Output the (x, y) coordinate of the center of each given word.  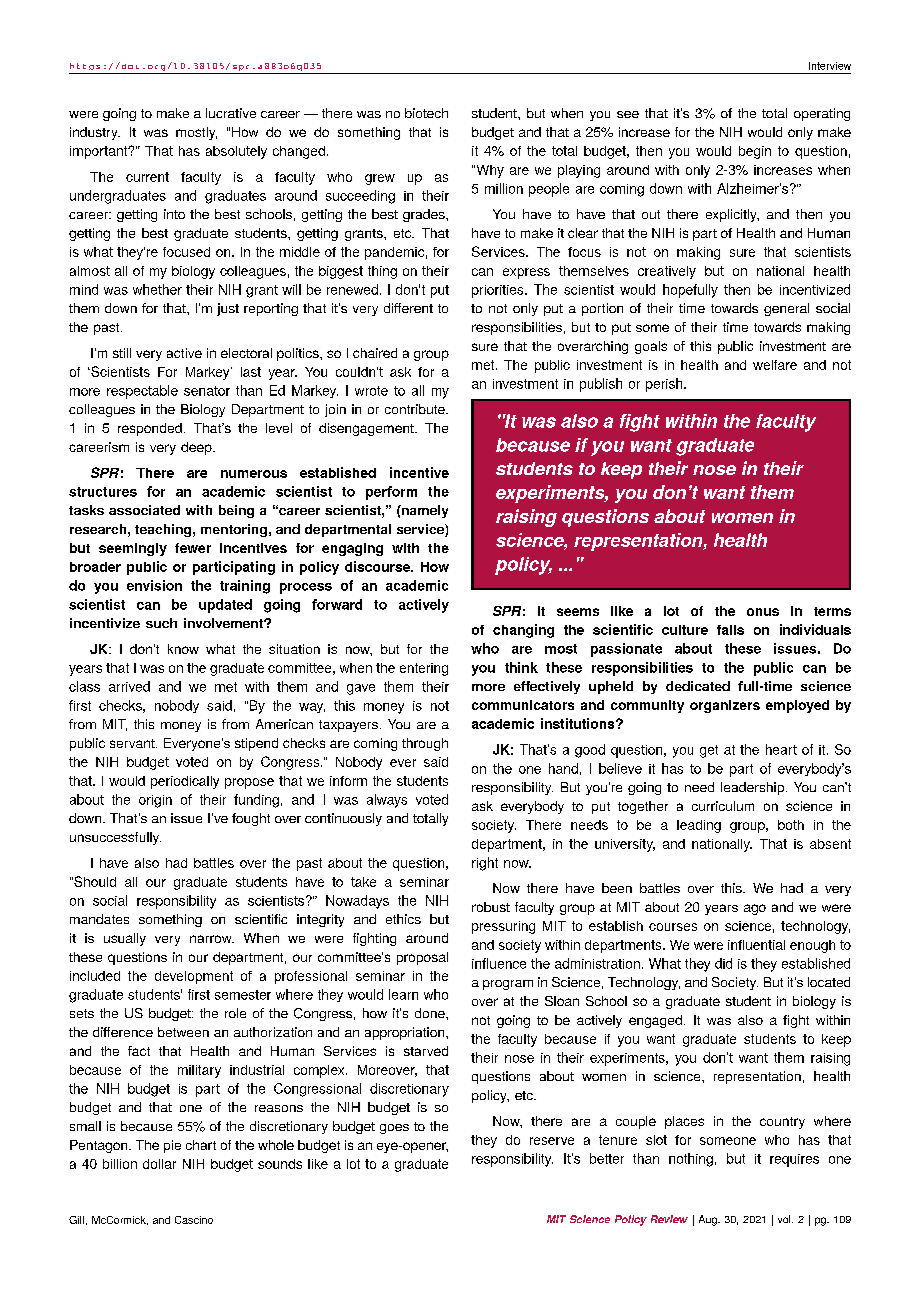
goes (394, 1129)
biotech (426, 113)
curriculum (723, 806)
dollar (159, 1164)
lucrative (231, 113)
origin (155, 801)
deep (197, 448)
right (485, 864)
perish (665, 385)
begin (755, 152)
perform (391, 493)
